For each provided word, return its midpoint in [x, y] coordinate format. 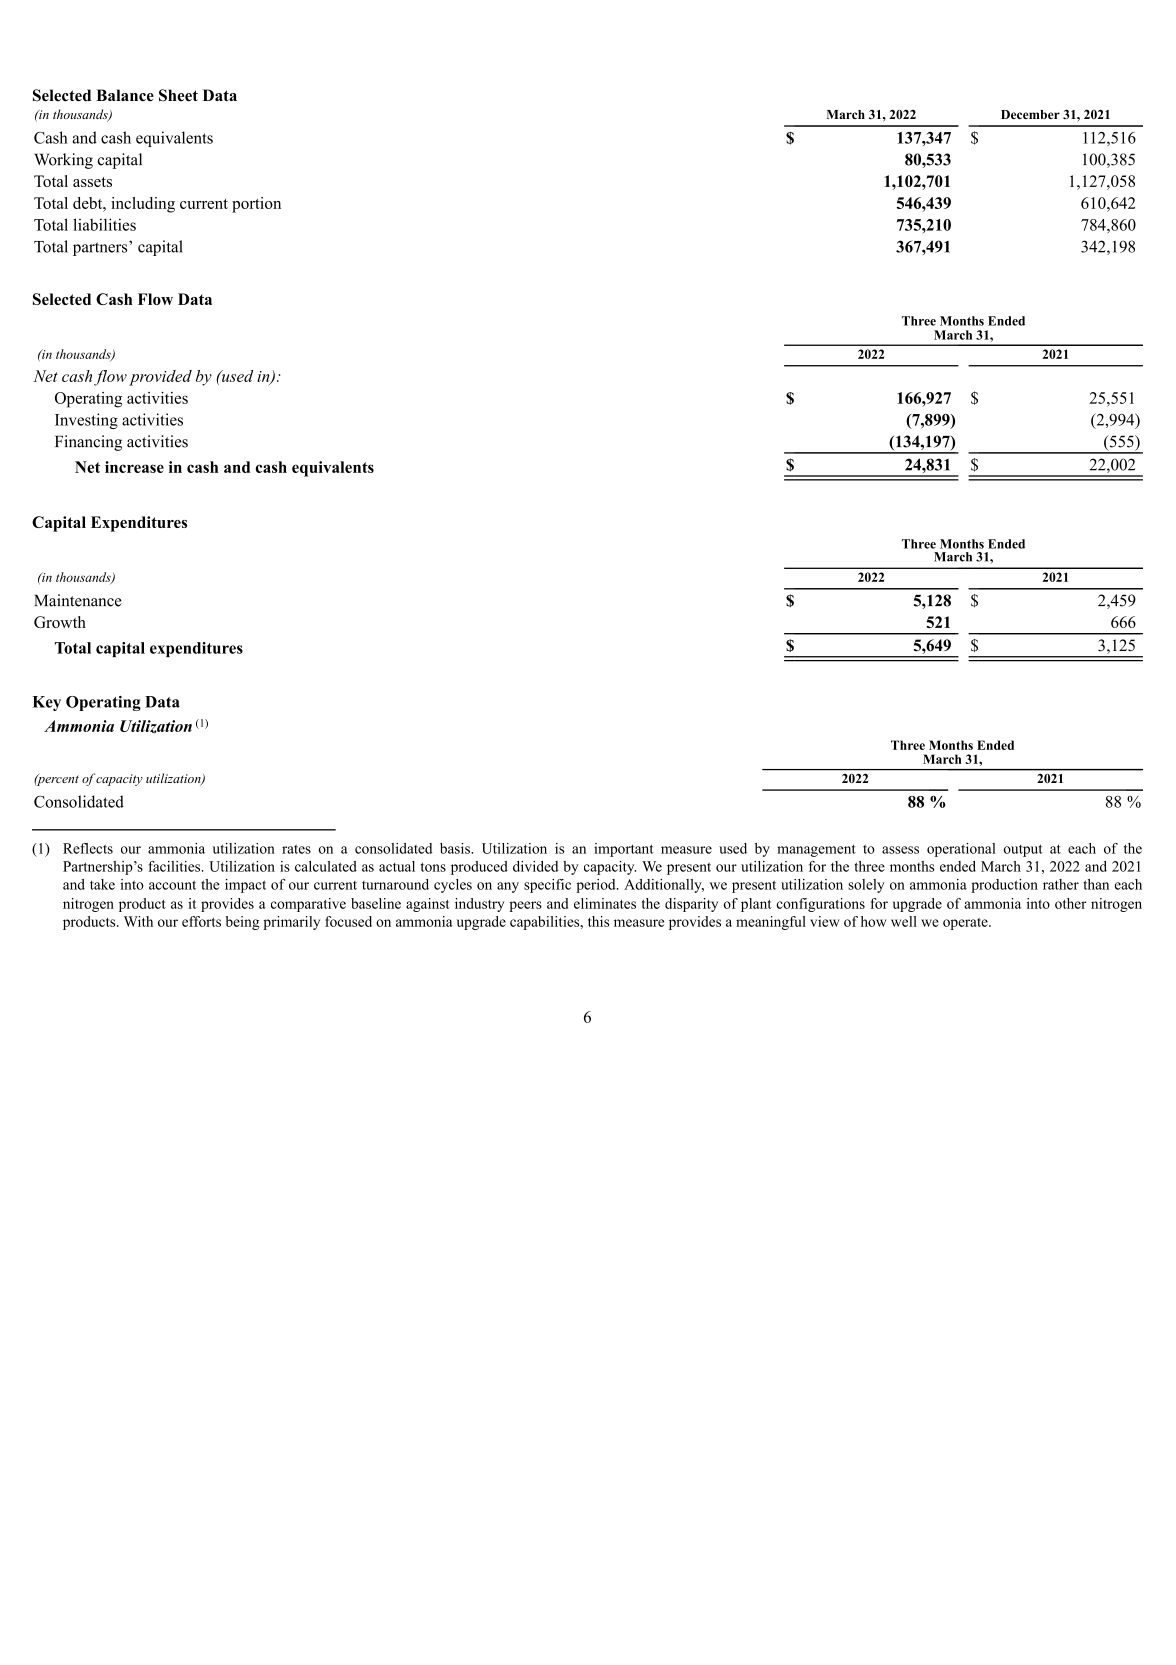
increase [134, 467]
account [172, 885]
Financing [88, 443]
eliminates [605, 903]
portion [256, 205]
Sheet [178, 95]
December [1030, 114]
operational [961, 850]
